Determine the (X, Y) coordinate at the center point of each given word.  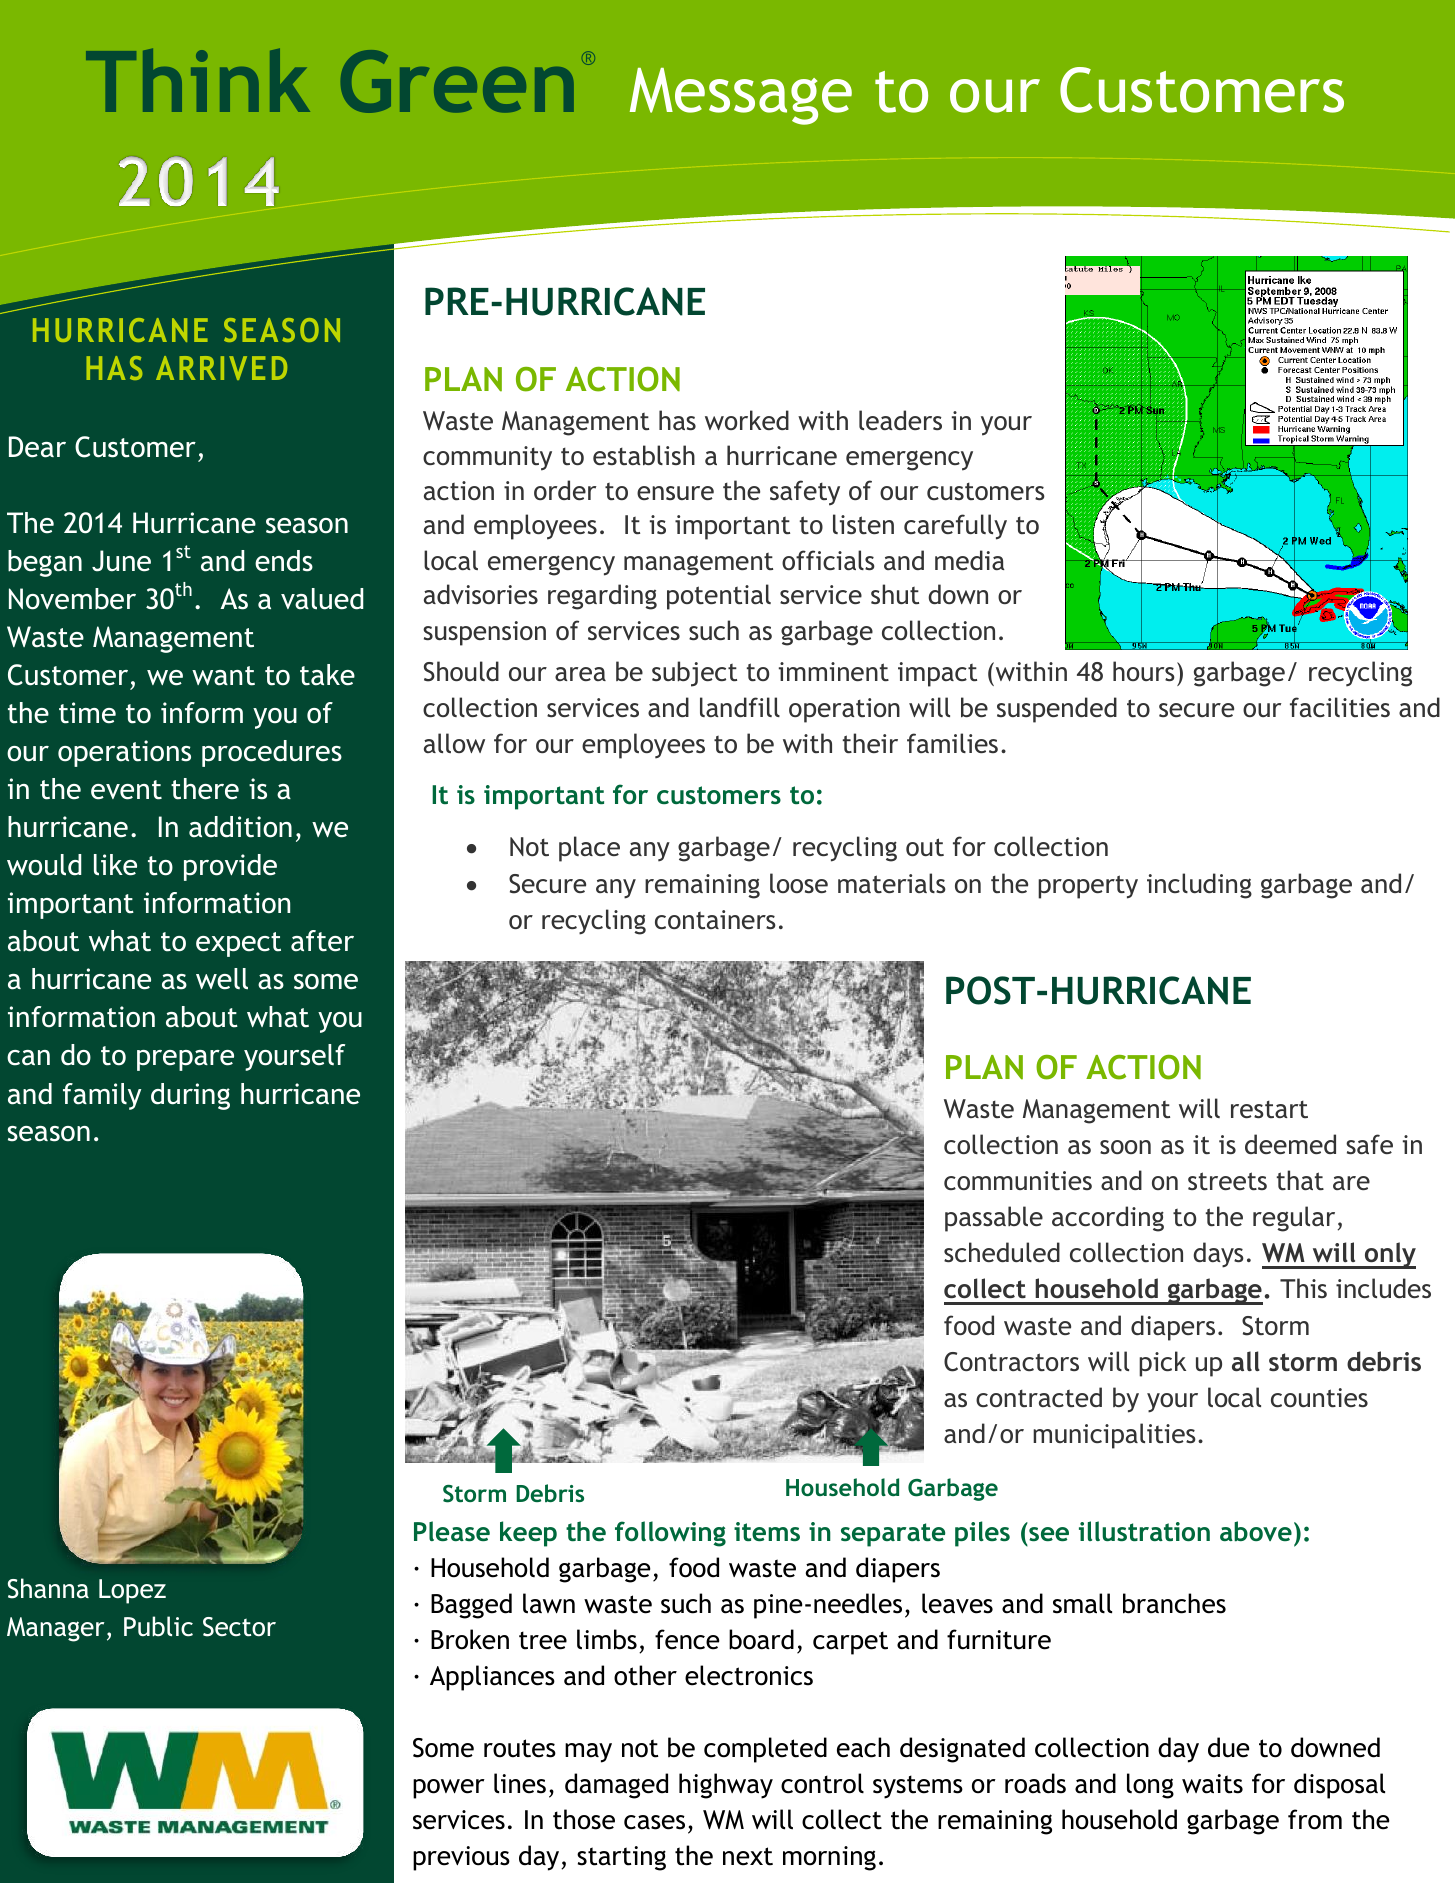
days (1218, 1255)
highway (726, 1786)
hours (1144, 671)
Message (741, 96)
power (449, 1789)
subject (694, 674)
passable (994, 1219)
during (190, 1096)
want (223, 676)
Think (198, 80)
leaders (900, 420)
